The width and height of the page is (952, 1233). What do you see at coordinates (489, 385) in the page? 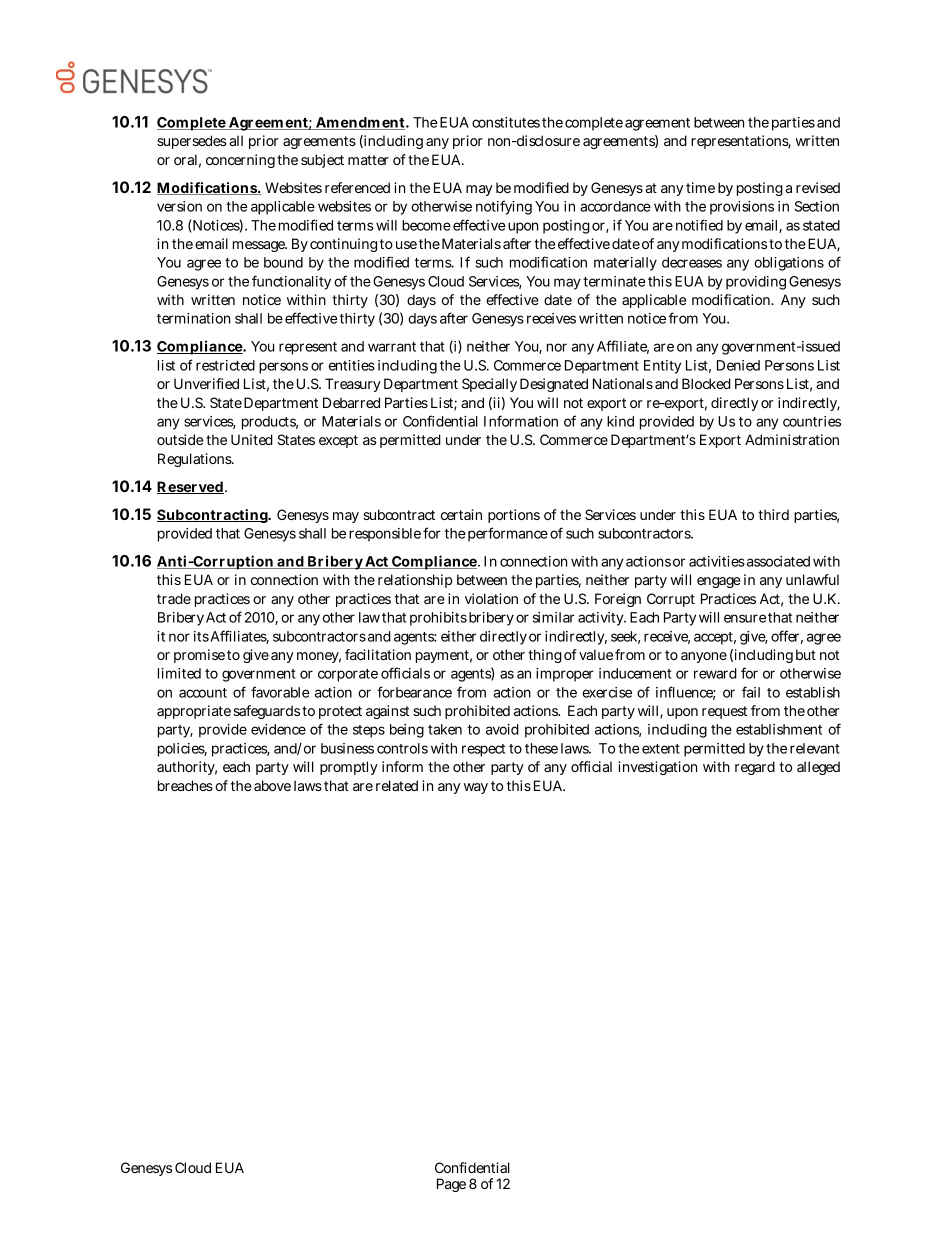
I see `Specially` at bounding box center [489, 385].
